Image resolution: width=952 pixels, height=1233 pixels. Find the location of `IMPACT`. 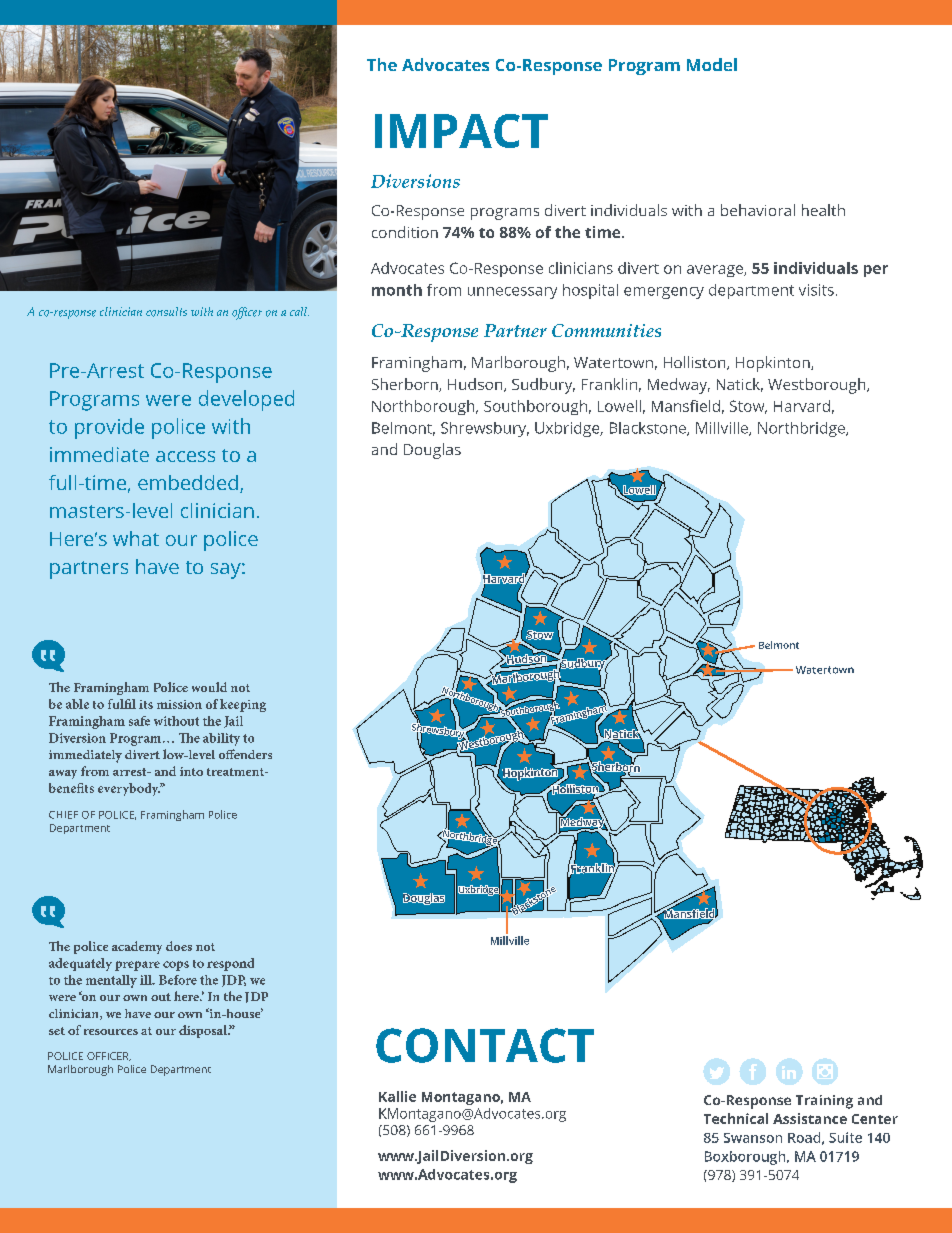

IMPACT is located at coordinates (461, 131).
